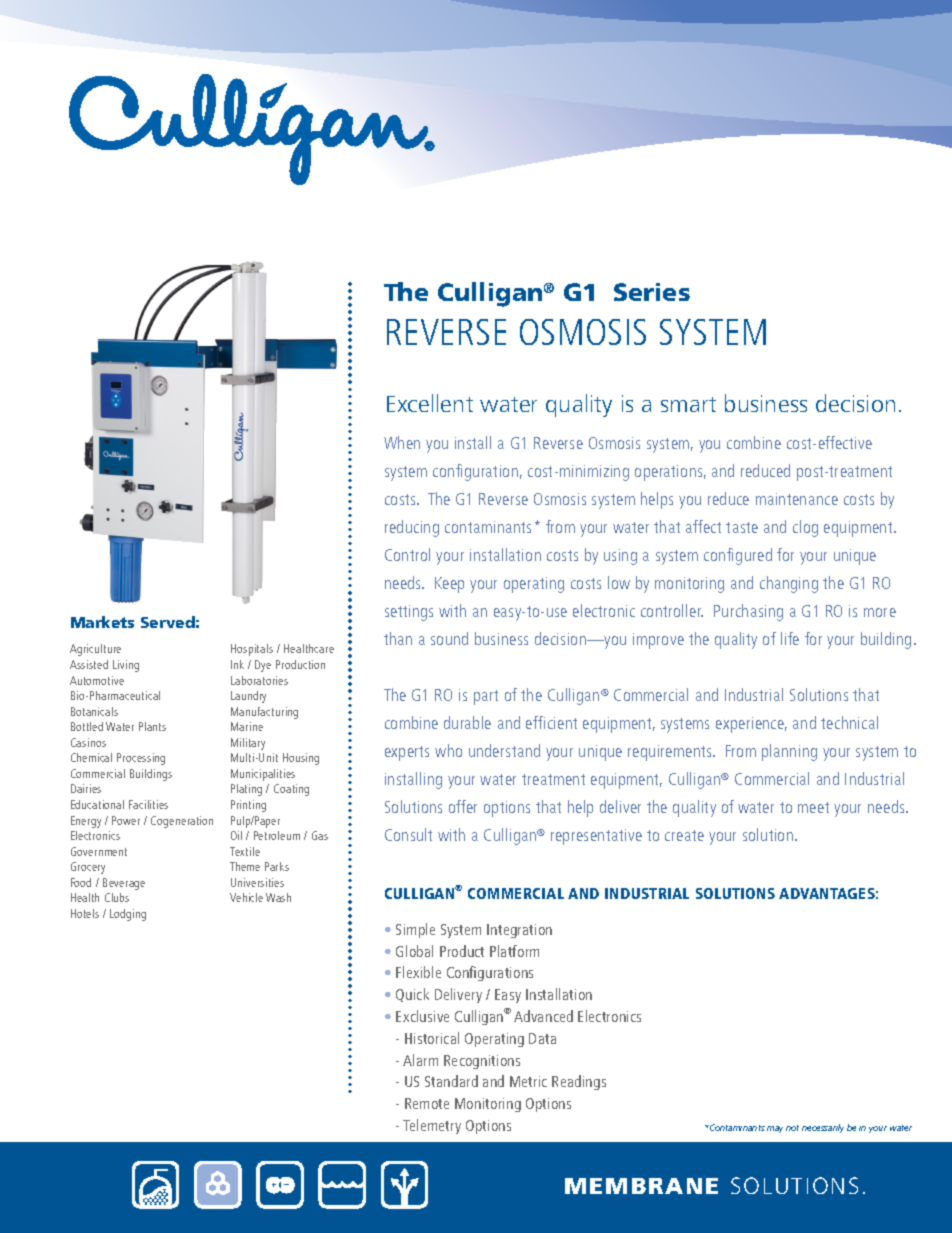 This page has width=952, height=1233. Describe the element at coordinates (402, 442) in the page. I see `When` at that location.
